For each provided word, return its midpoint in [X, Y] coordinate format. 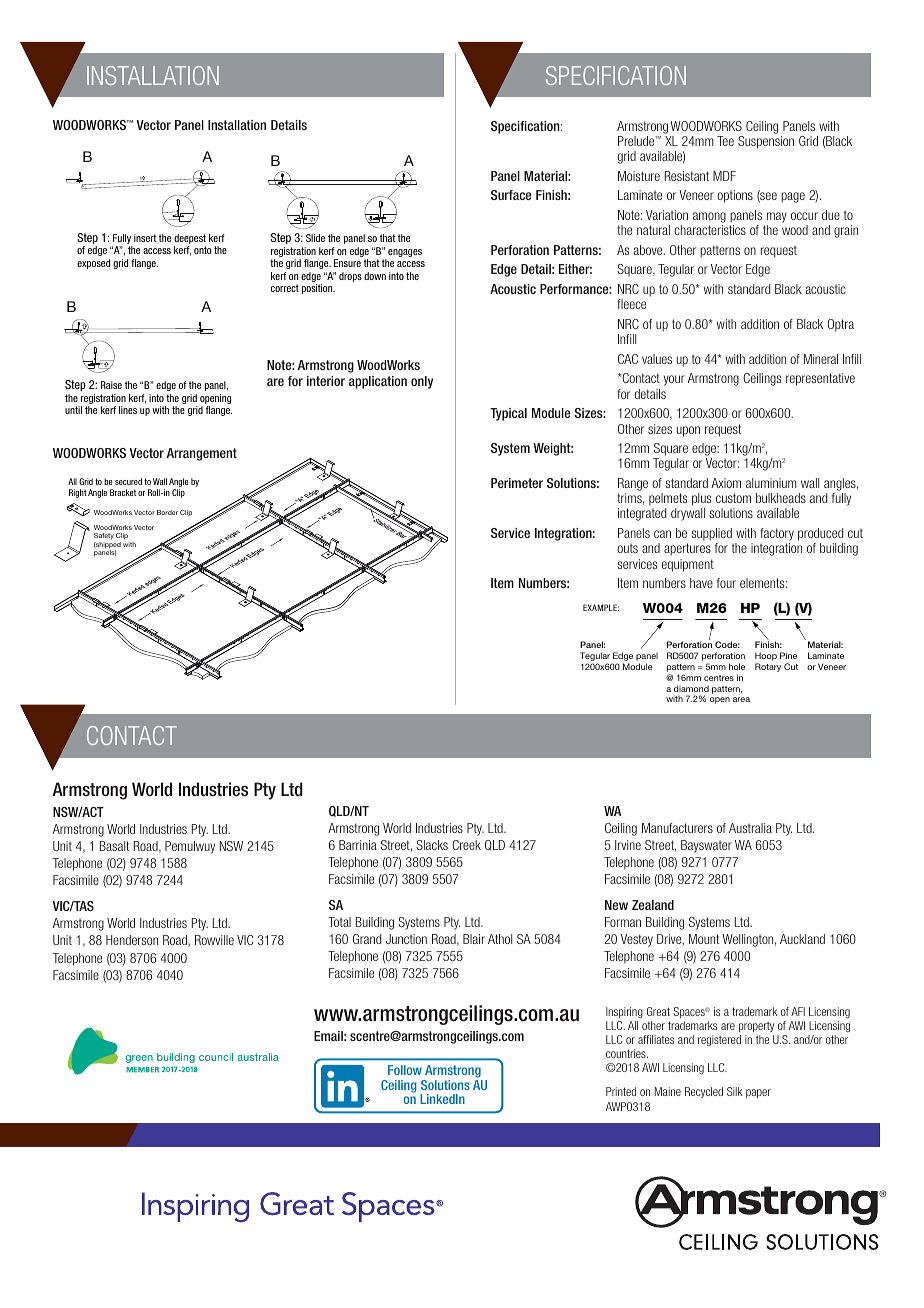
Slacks [432, 845]
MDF [724, 176]
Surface [511, 195]
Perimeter [517, 483]
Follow [405, 1070]
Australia [750, 828]
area [741, 699]
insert [145, 238]
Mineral [821, 359]
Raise [111, 385]
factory [777, 536]
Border [167, 512]
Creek [466, 845]
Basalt [114, 846]
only [422, 382]
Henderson [132, 940]
